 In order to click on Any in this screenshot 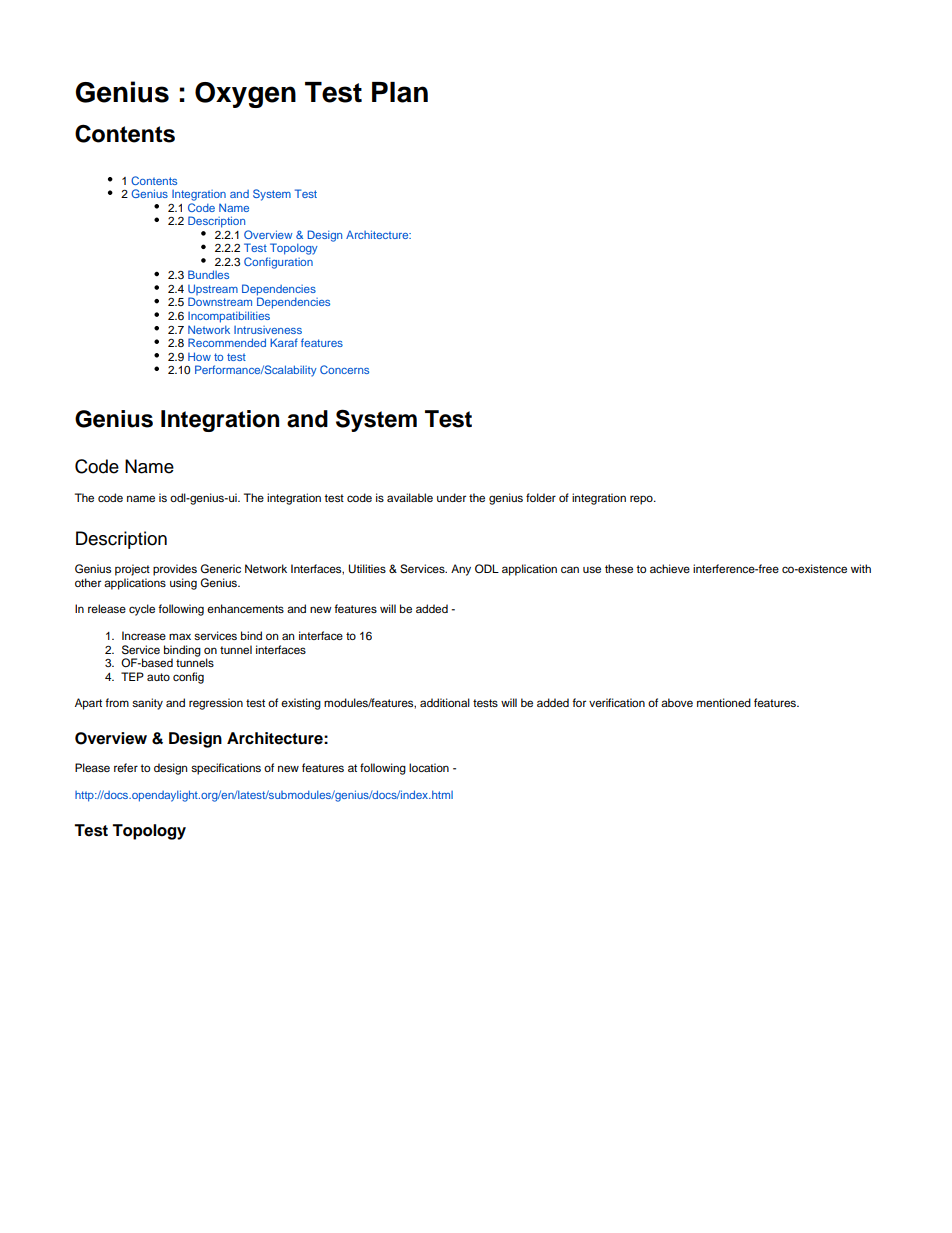, I will do `click(461, 570)`.
